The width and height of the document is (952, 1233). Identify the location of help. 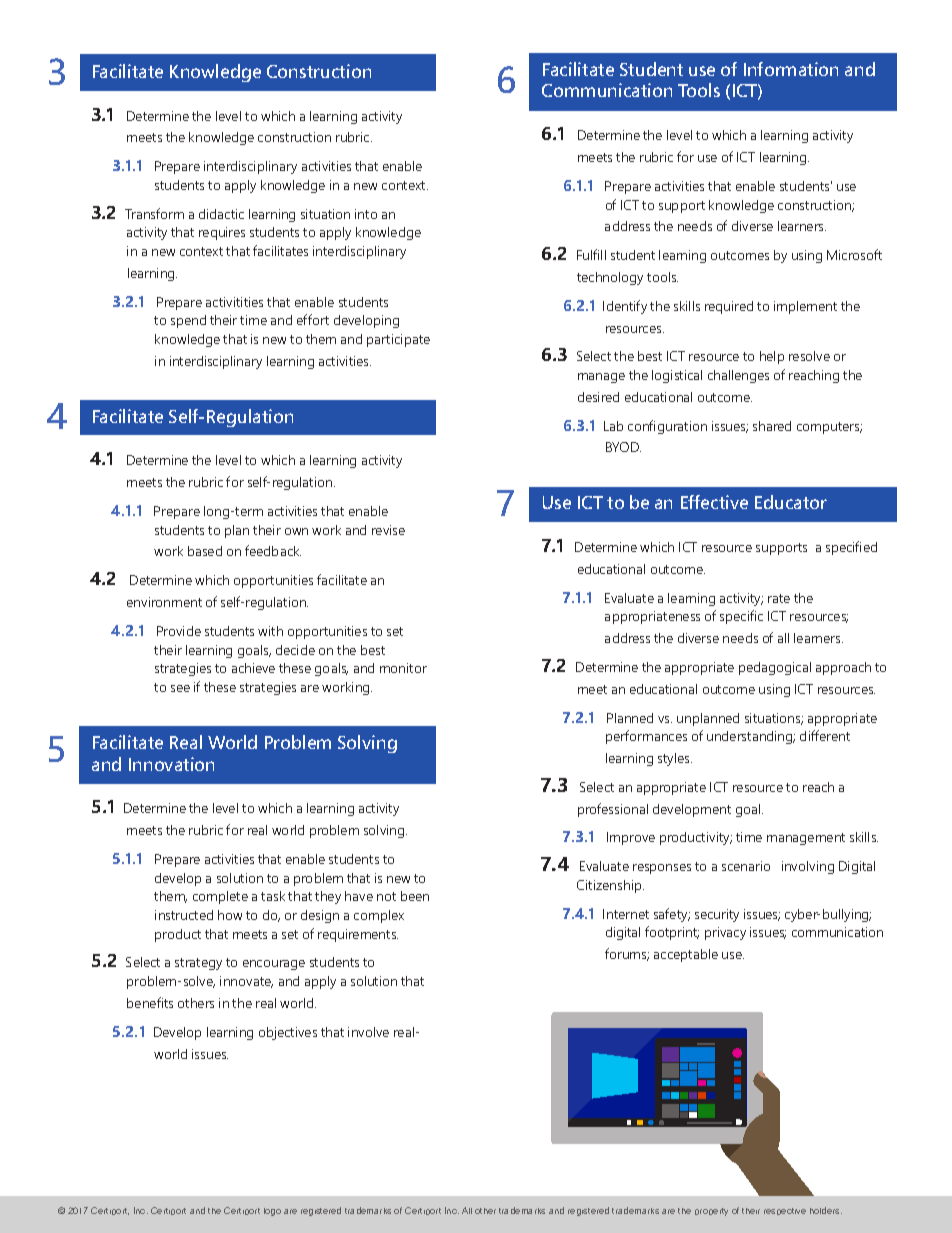
(772, 357).
